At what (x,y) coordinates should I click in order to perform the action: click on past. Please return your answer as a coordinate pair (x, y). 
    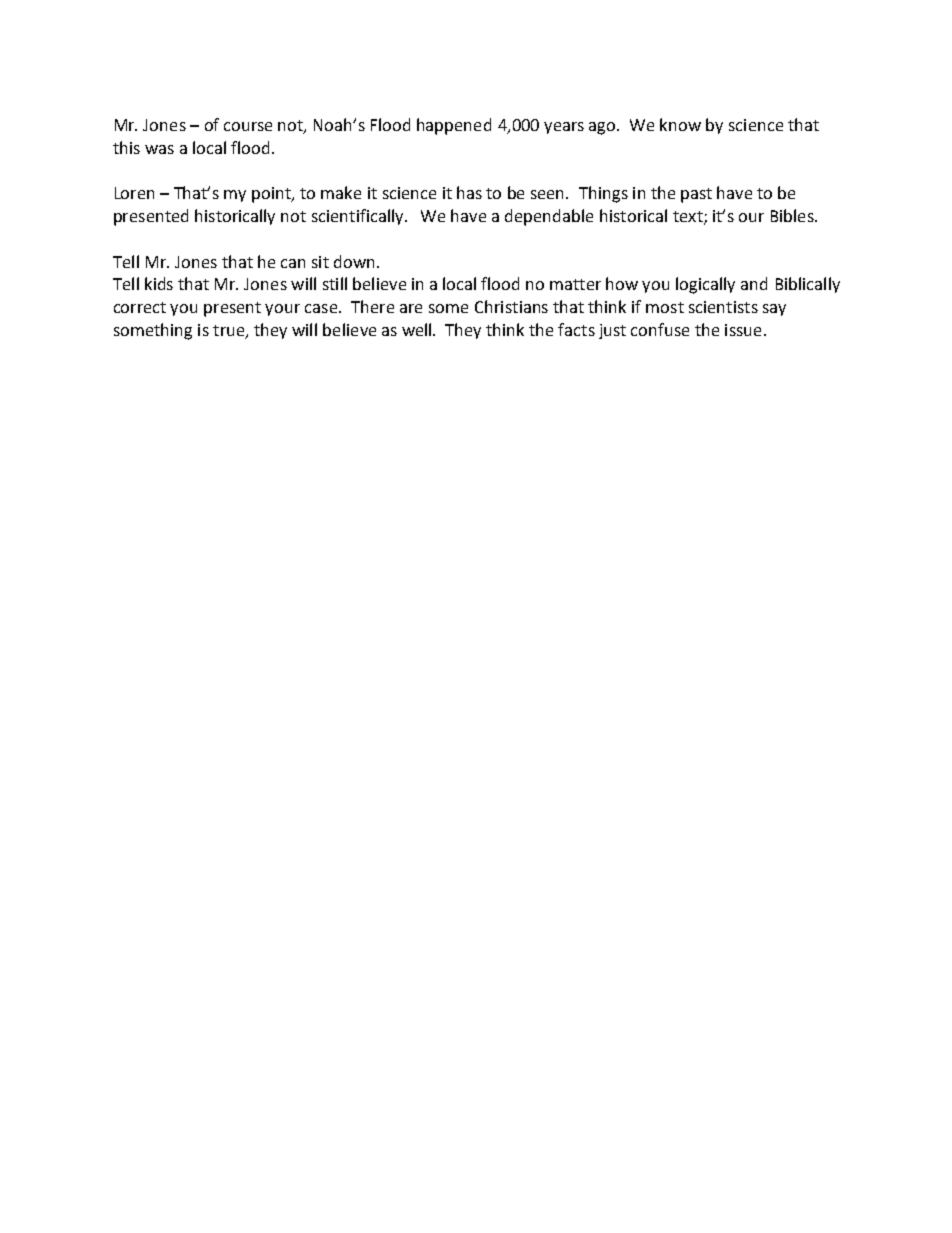
    Looking at the image, I should click on (696, 195).
